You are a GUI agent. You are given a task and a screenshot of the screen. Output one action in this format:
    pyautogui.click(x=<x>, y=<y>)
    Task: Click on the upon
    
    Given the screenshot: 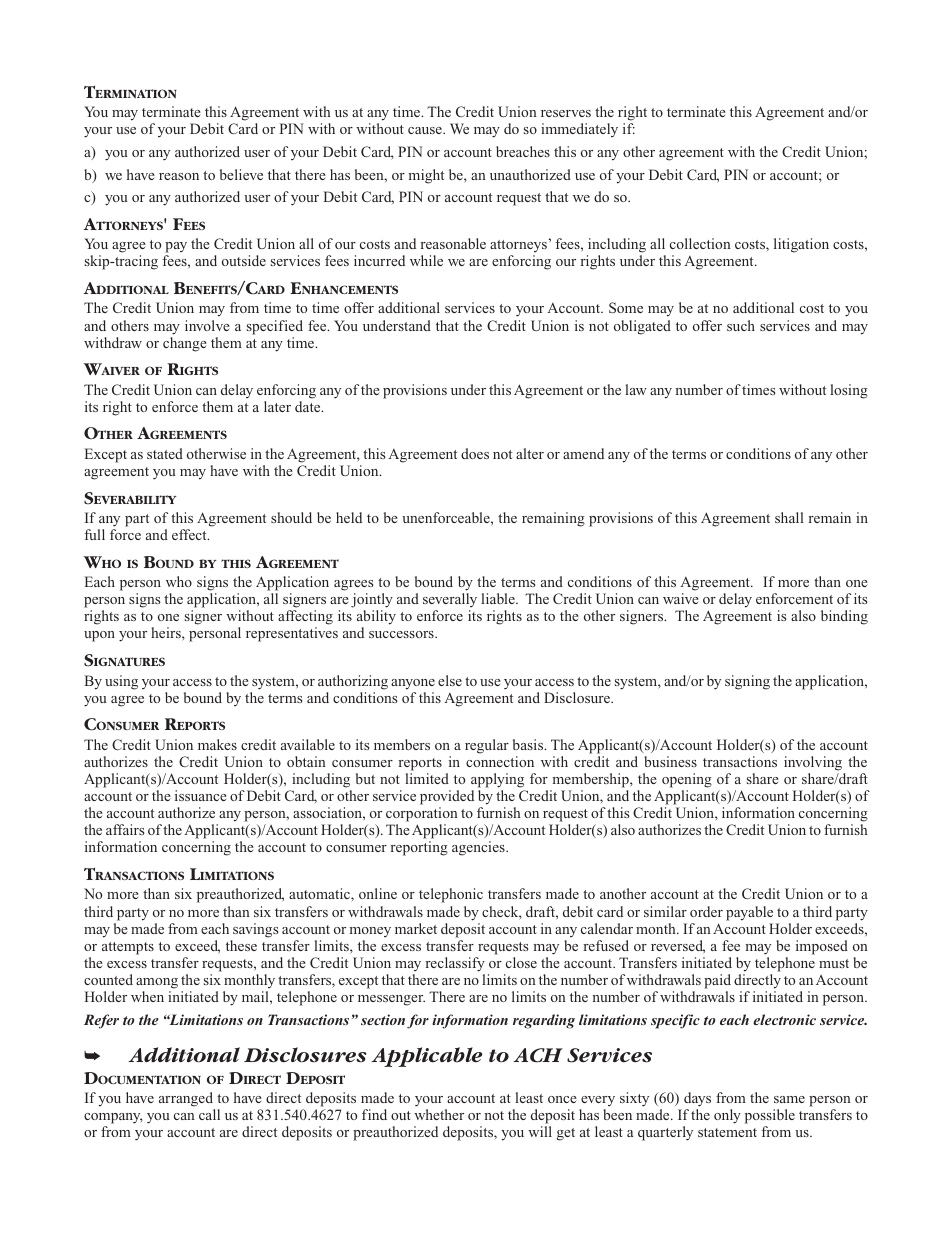 What is the action you would take?
    pyautogui.click(x=99, y=636)
